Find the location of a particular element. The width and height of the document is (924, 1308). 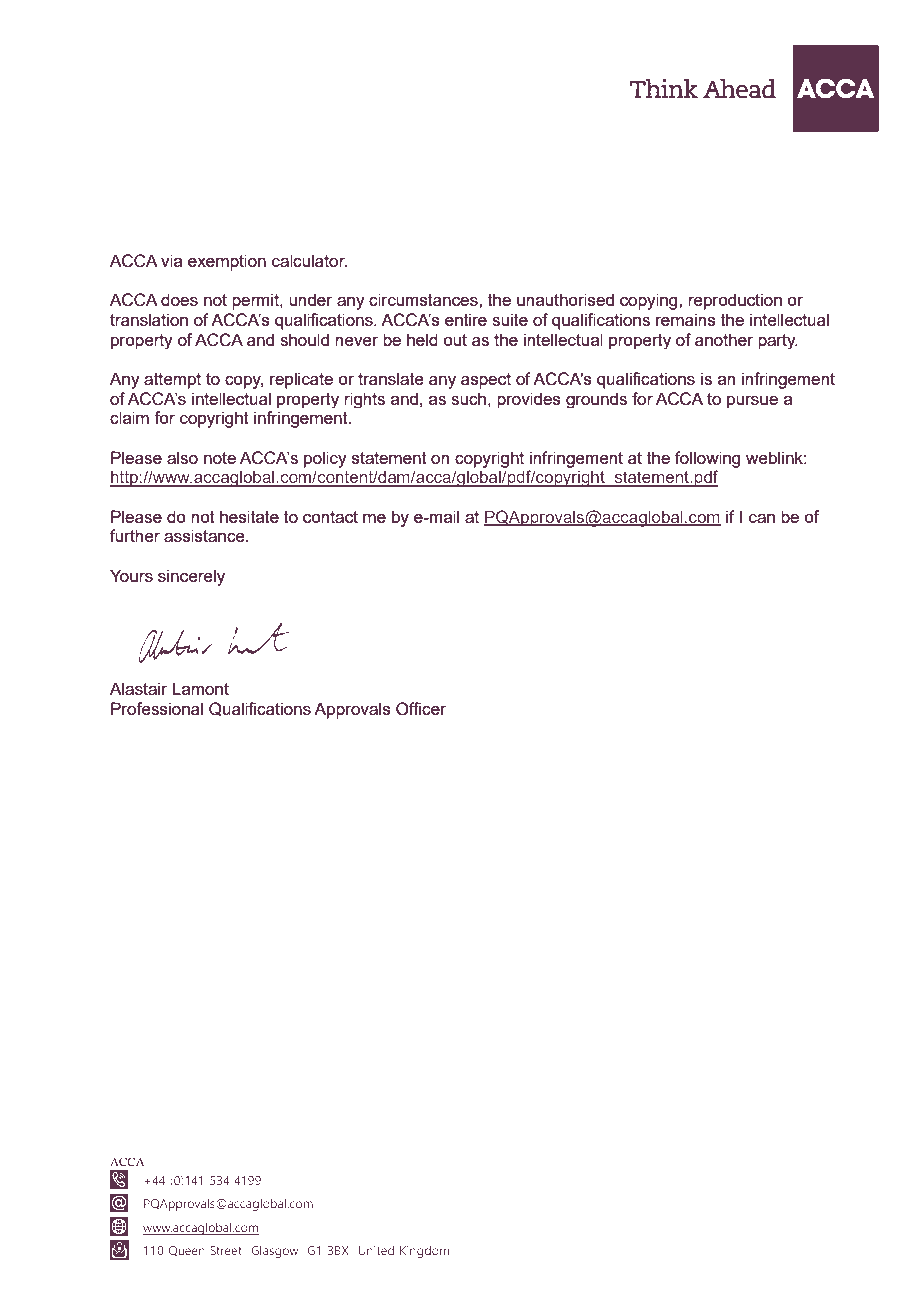

does is located at coordinates (179, 299).
